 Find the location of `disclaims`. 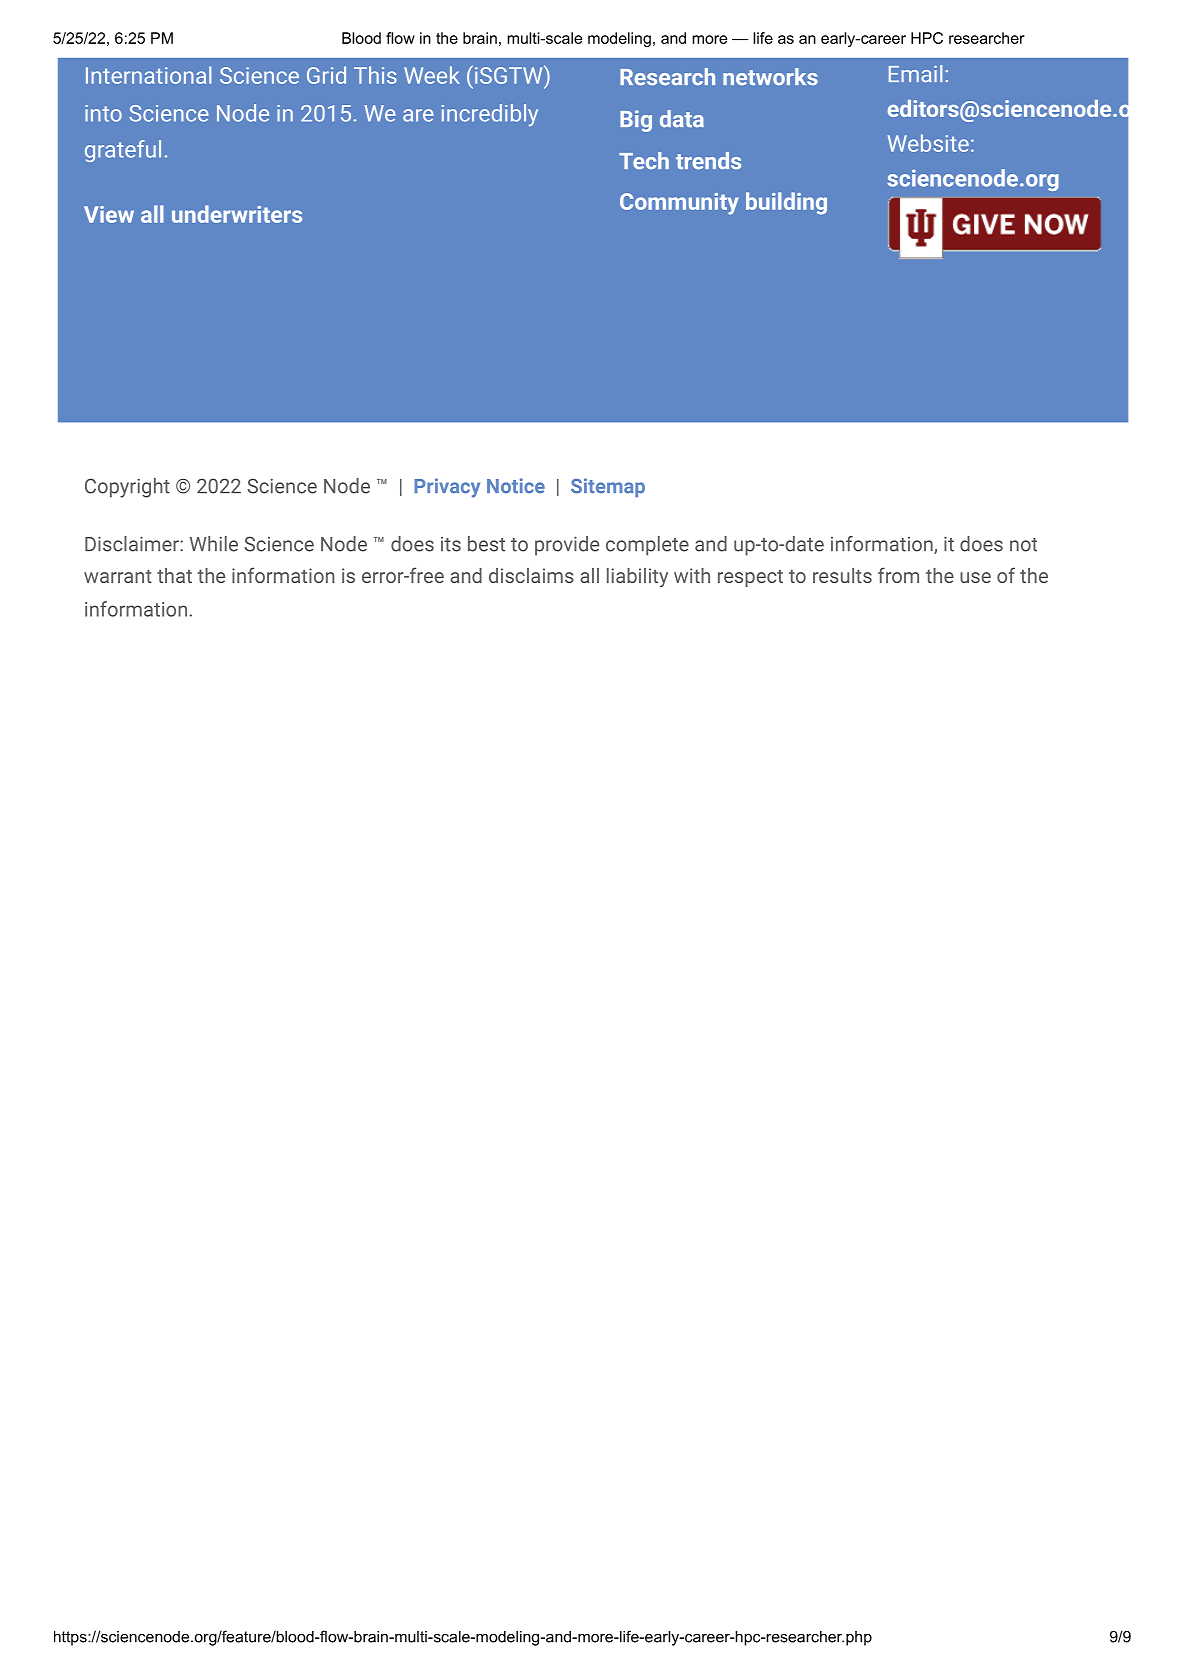

disclaims is located at coordinates (531, 575).
